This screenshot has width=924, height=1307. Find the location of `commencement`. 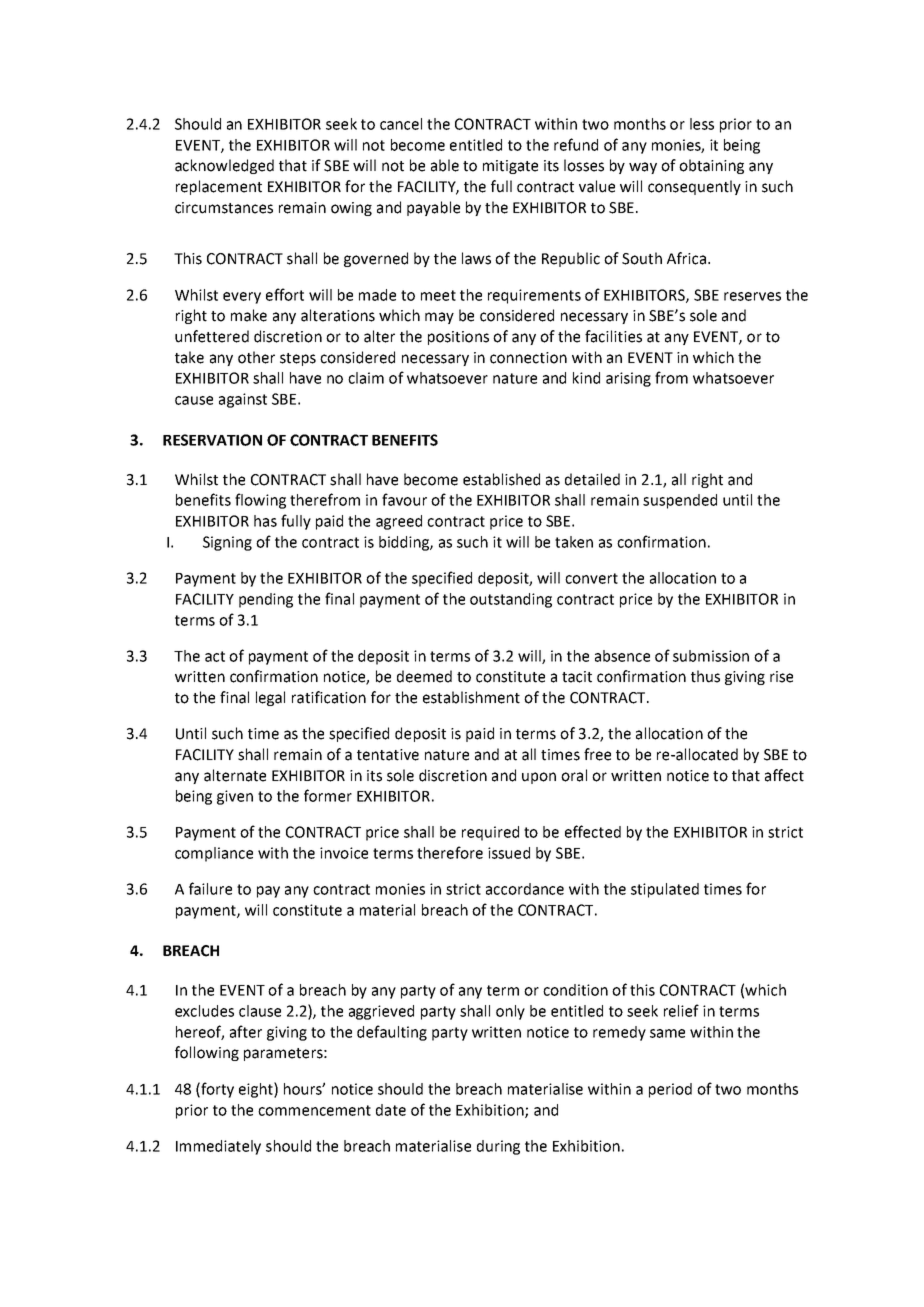

commencement is located at coordinates (314, 1110).
